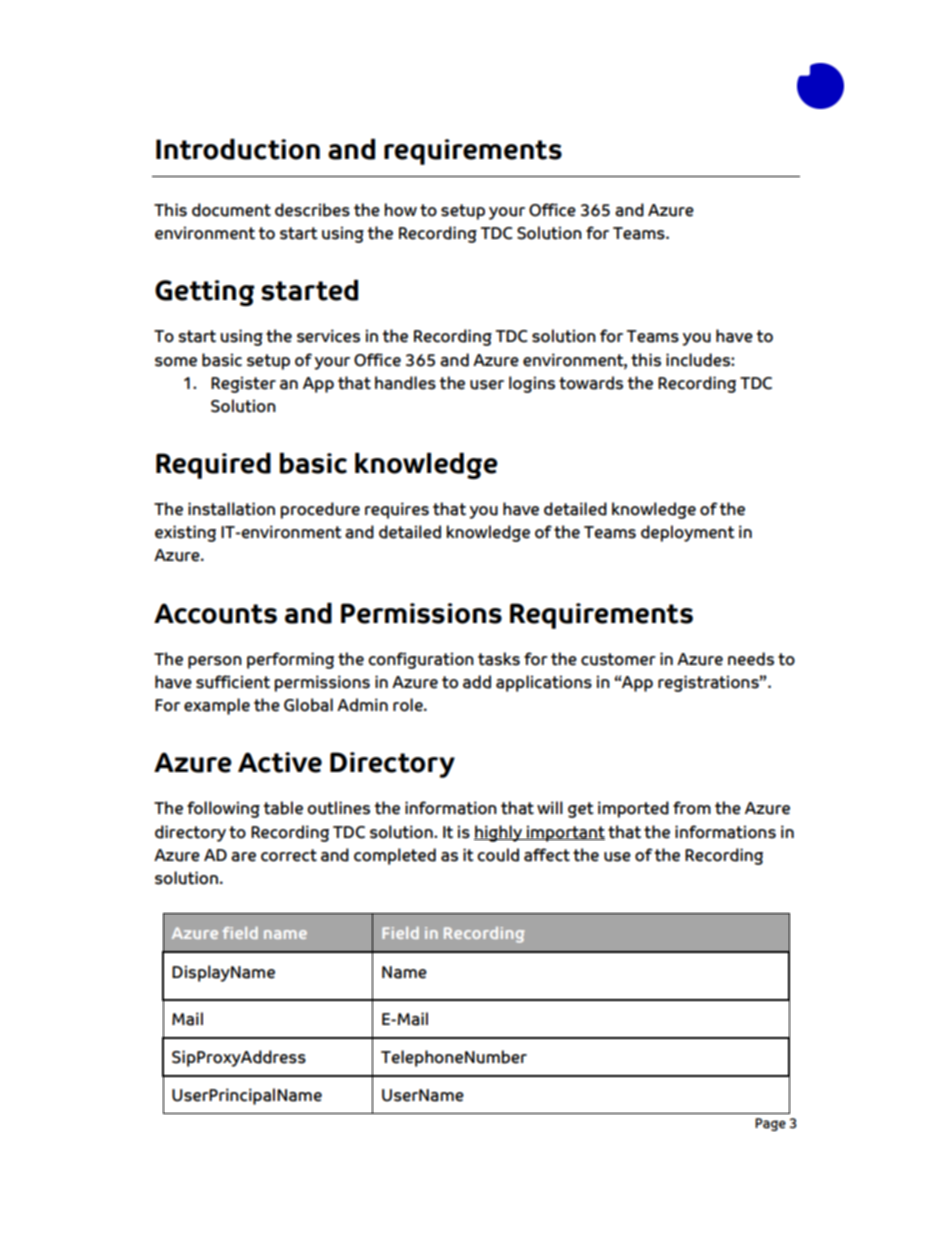 The width and height of the image is (952, 1233). What do you see at coordinates (400, 210) in the image?
I see `how` at bounding box center [400, 210].
